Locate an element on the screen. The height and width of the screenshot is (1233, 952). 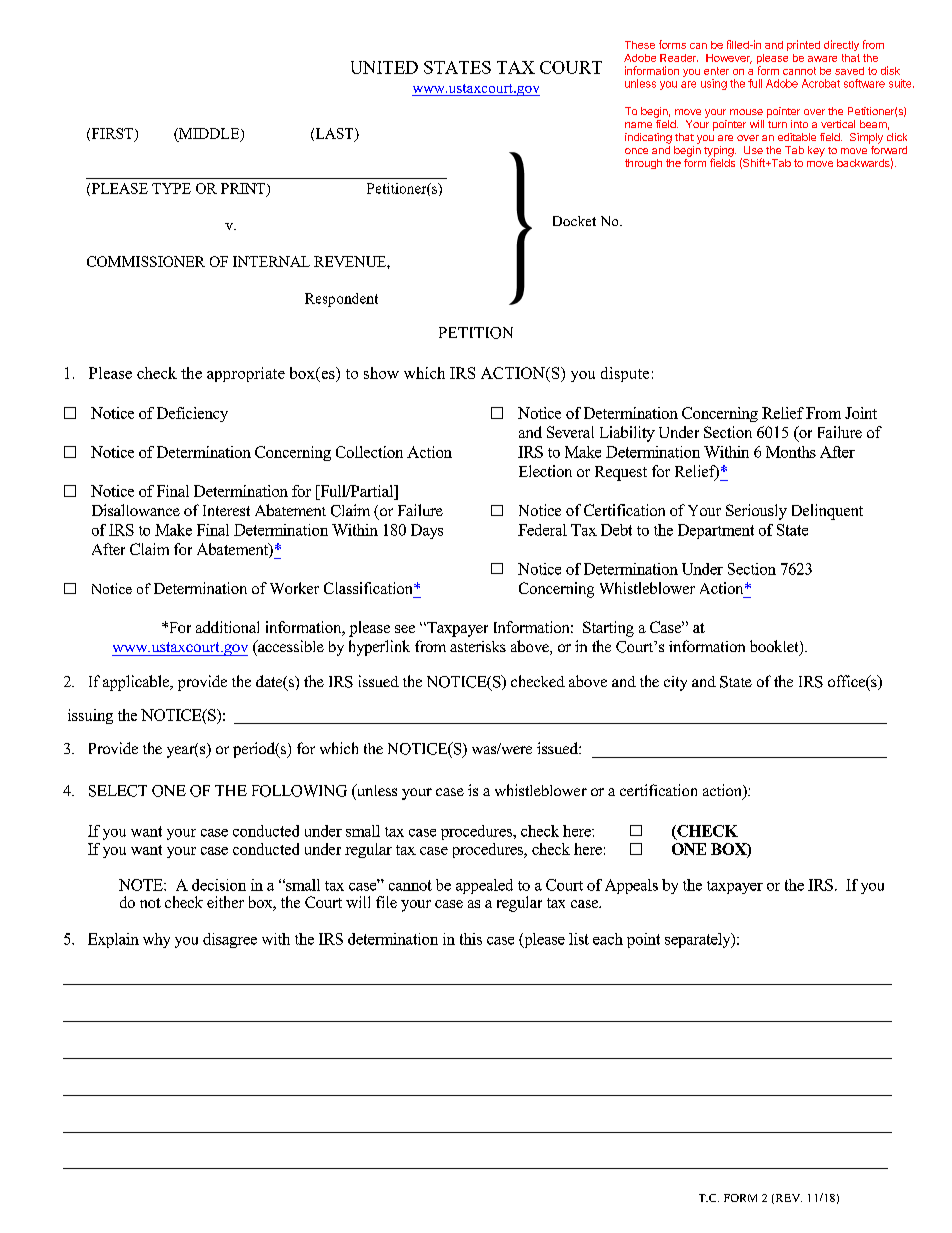
Docket is located at coordinates (574, 221).
